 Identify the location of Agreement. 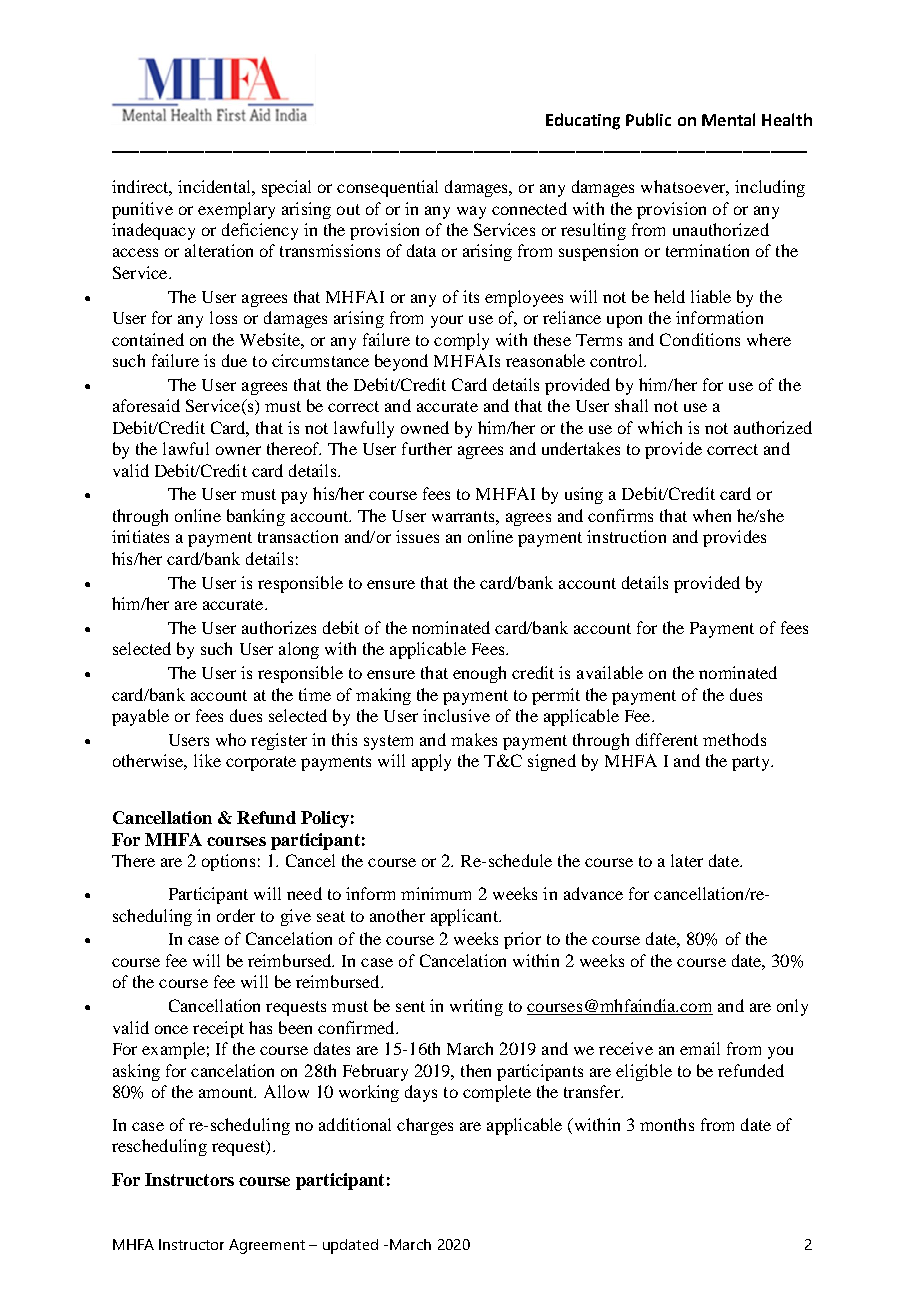
(267, 1246).
